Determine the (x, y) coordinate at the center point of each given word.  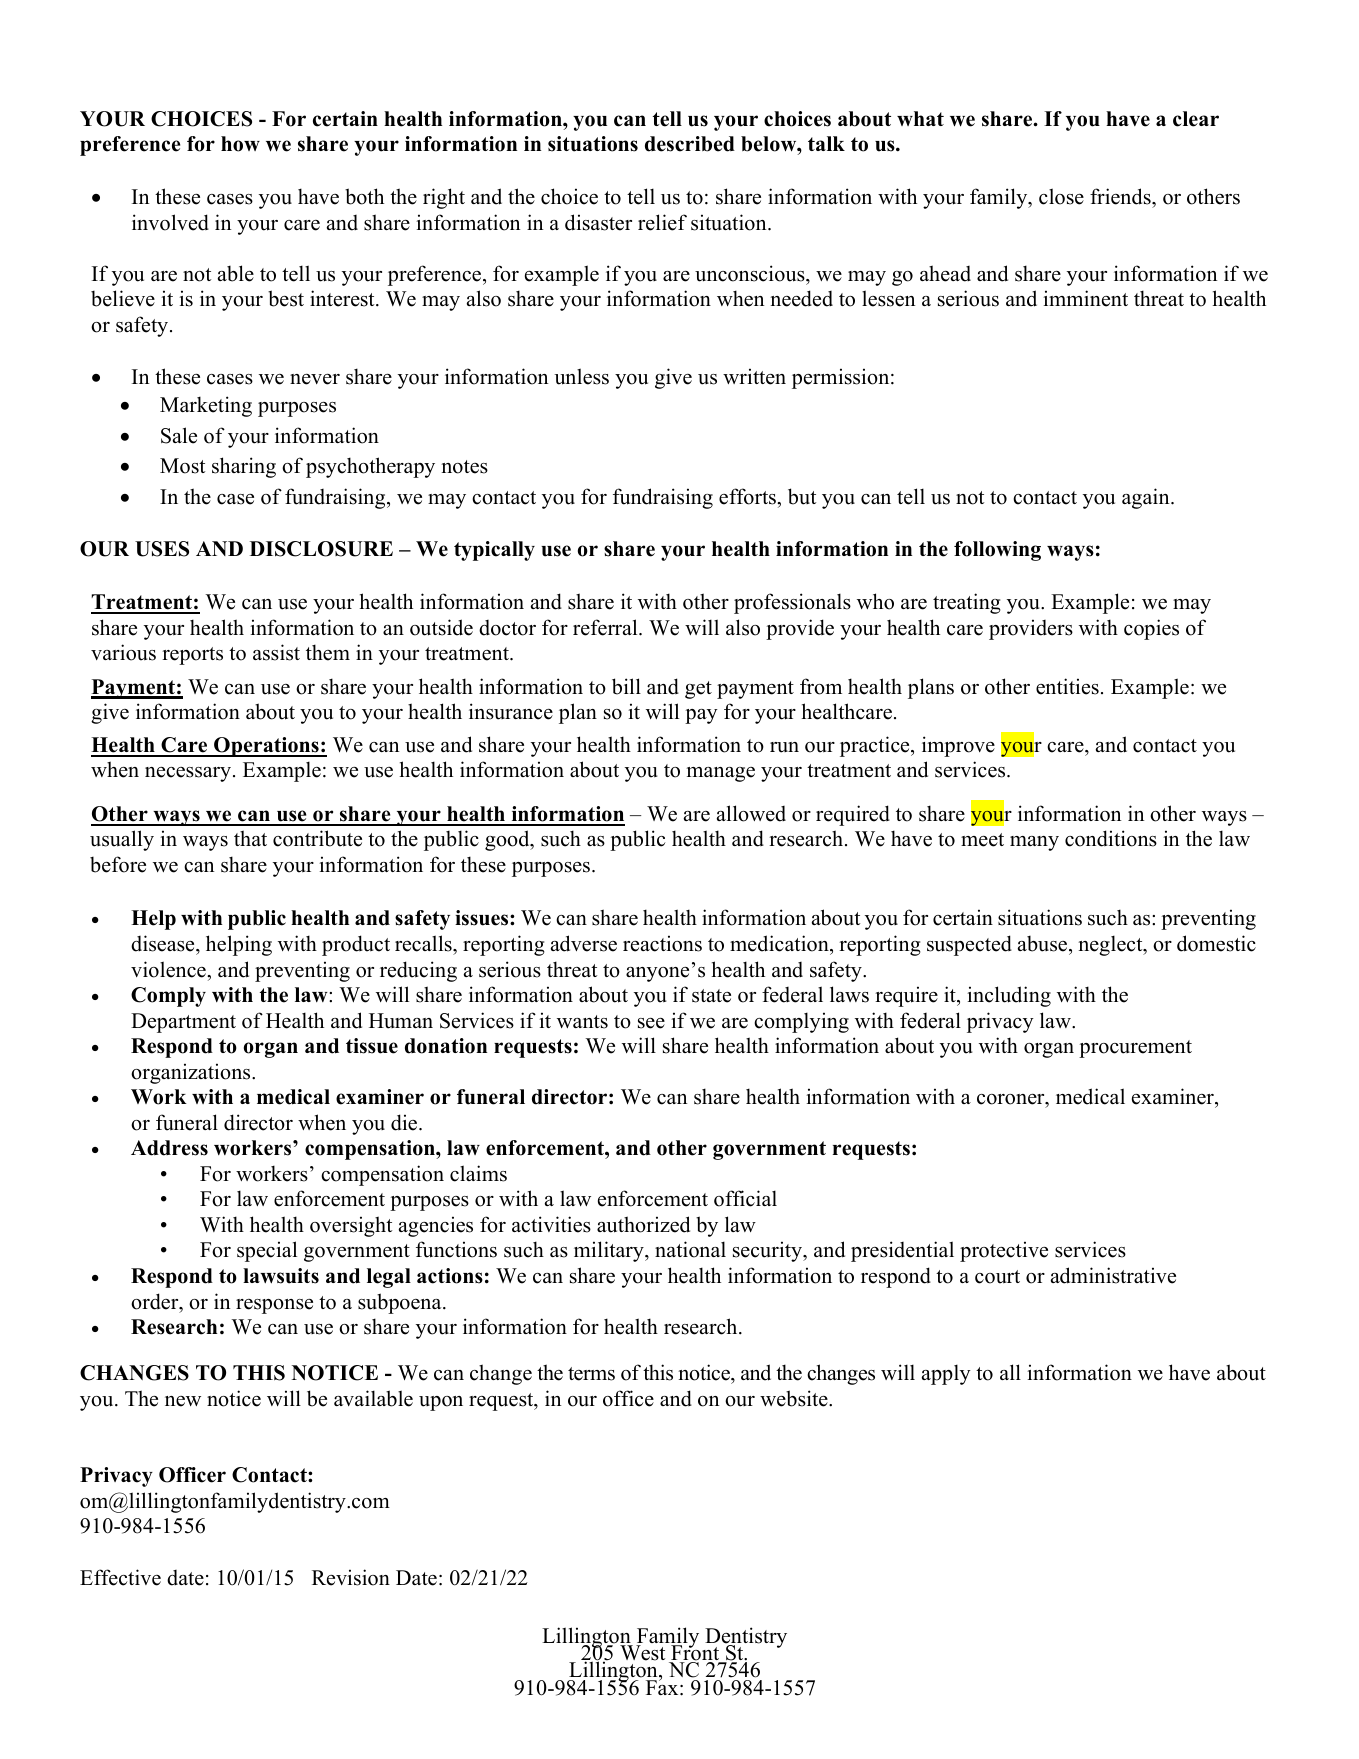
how (240, 144)
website (795, 1398)
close (1061, 196)
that (250, 838)
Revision (351, 1577)
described (690, 144)
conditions (1111, 838)
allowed (751, 813)
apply (946, 1374)
